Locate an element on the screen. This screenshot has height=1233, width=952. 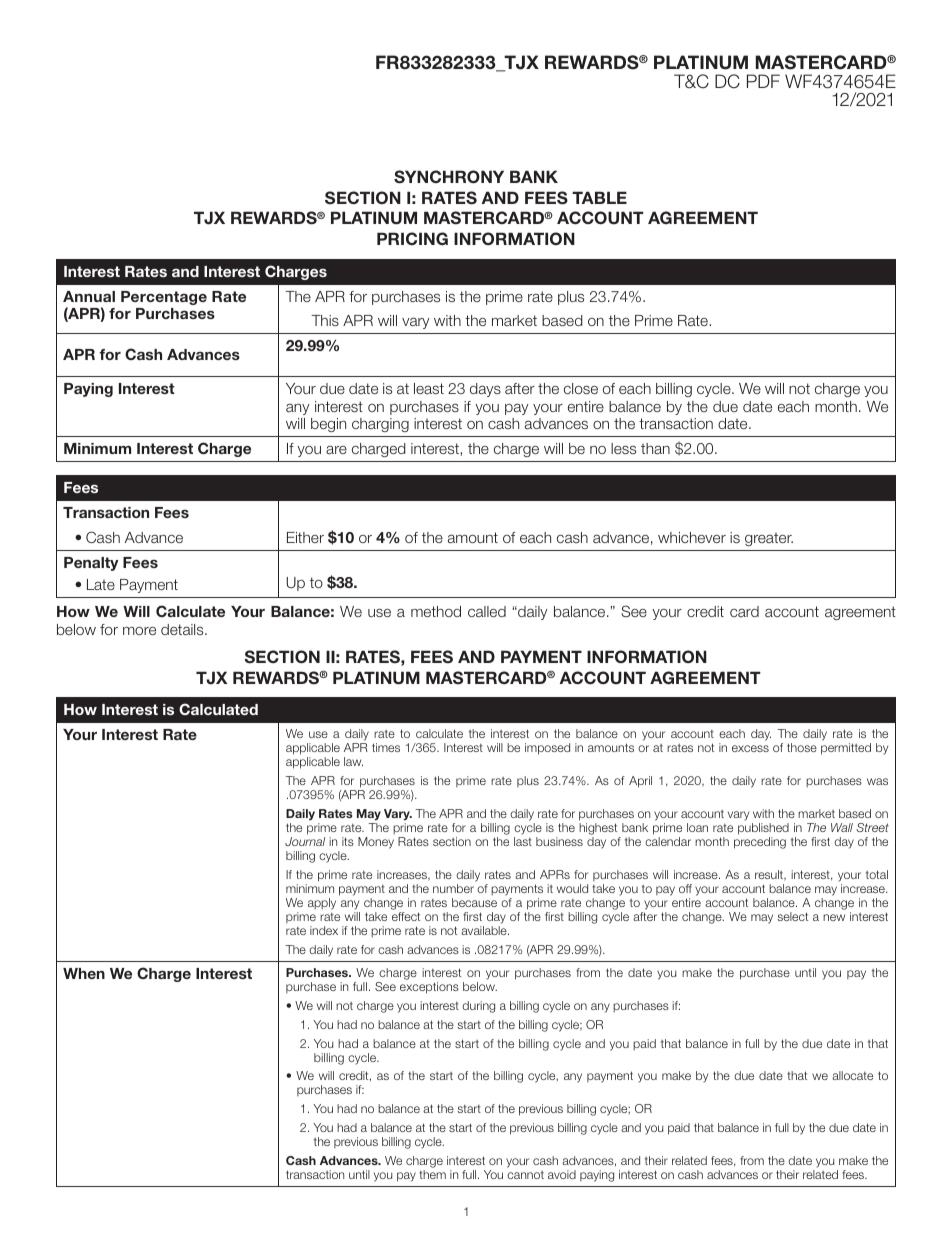
because is located at coordinates (474, 902).
